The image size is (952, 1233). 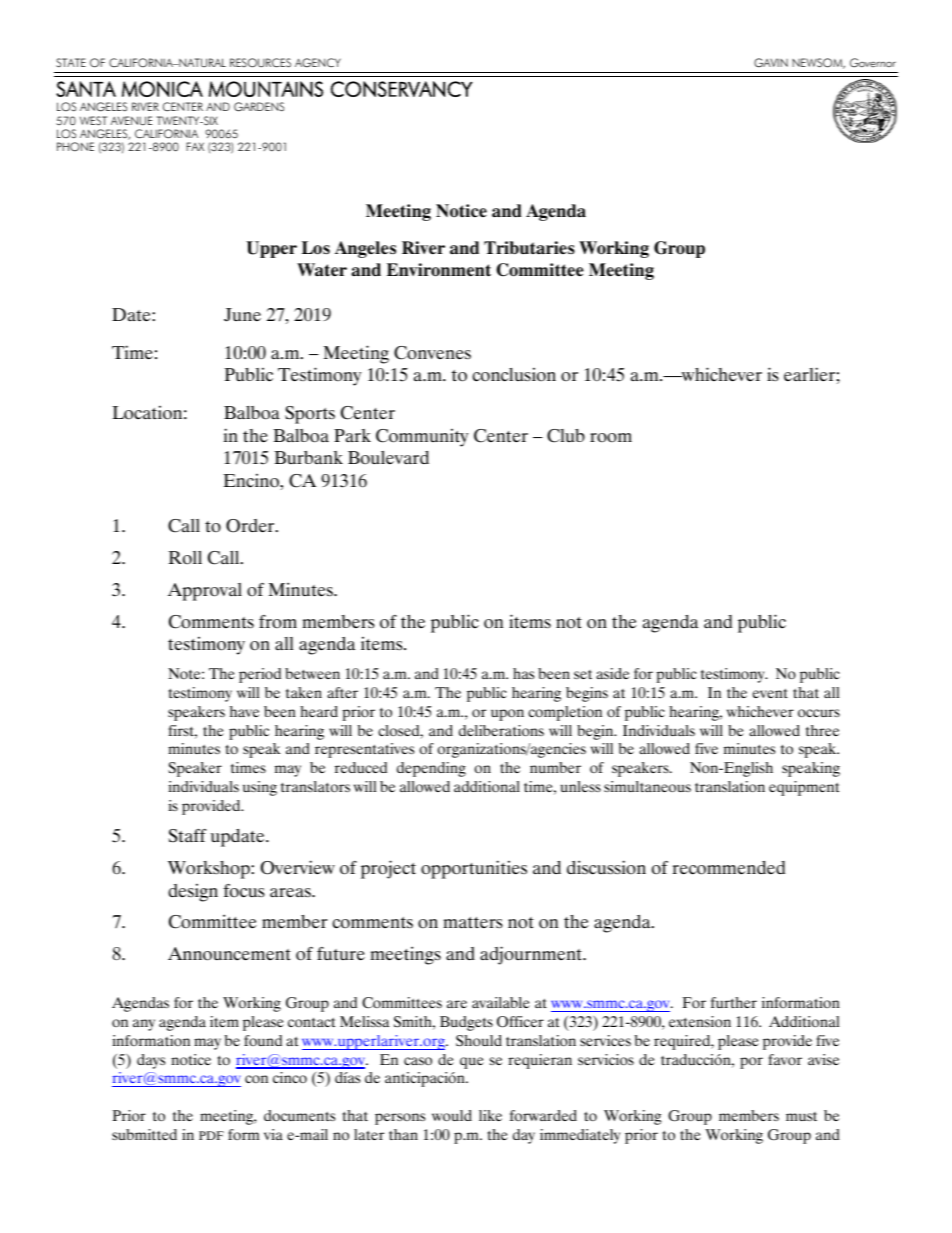 What do you see at coordinates (804, 788) in the screenshot?
I see `equipment` at bounding box center [804, 788].
